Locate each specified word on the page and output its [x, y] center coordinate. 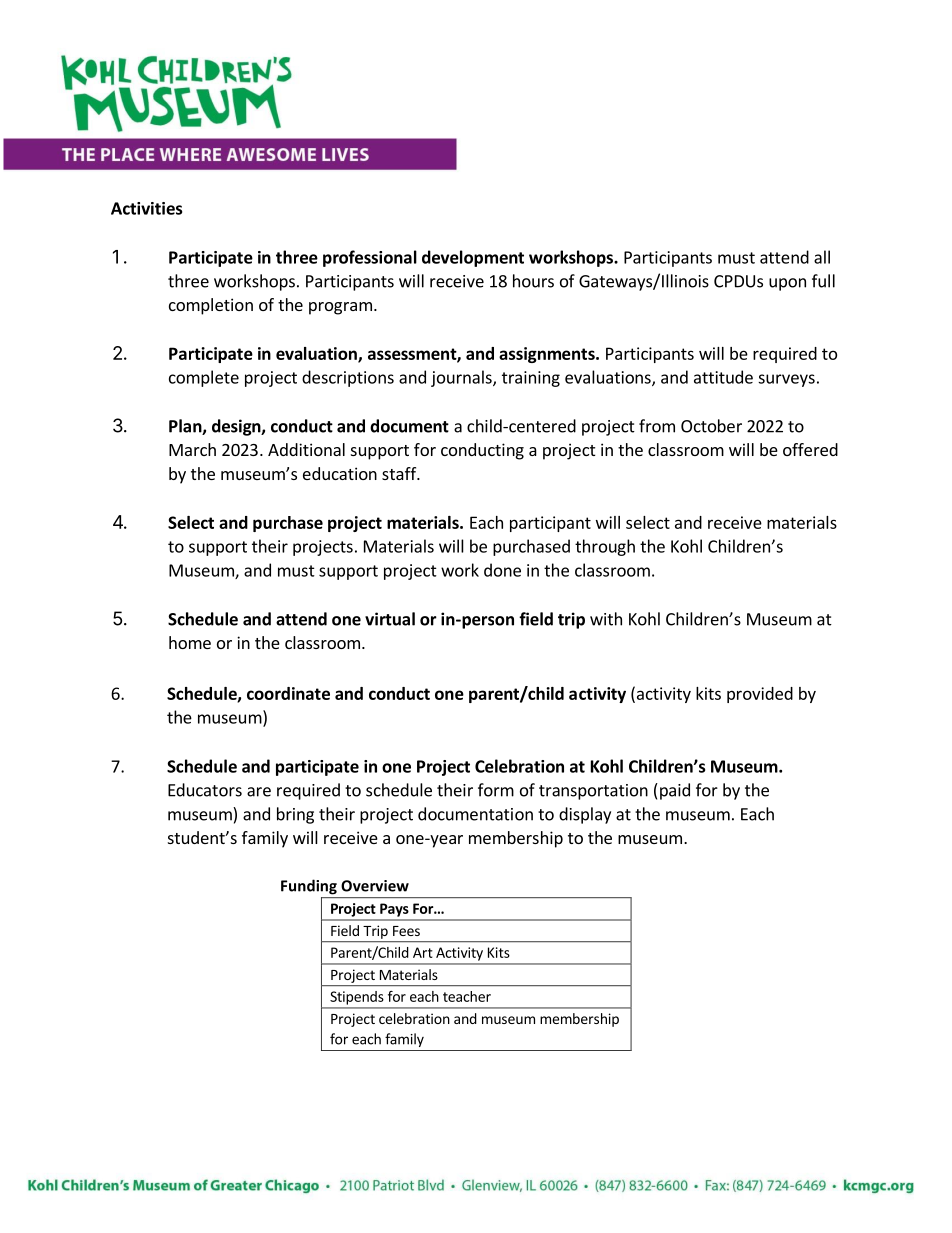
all [822, 257]
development [473, 258]
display [585, 815]
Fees [406, 931]
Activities [146, 208]
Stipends [356, 998]
